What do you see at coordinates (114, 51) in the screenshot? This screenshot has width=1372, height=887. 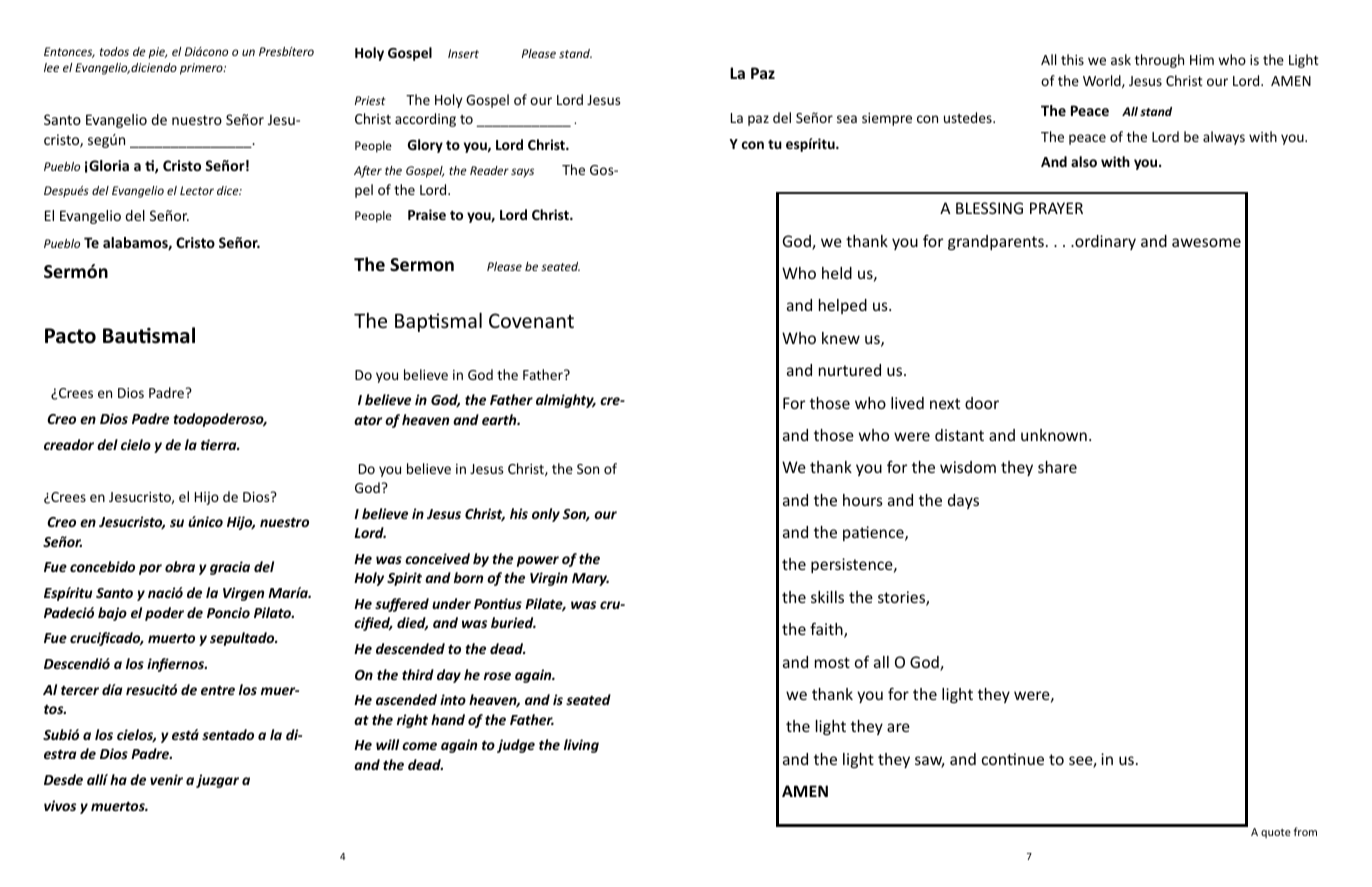 I see `todos` at bounding box center [114, 51].
